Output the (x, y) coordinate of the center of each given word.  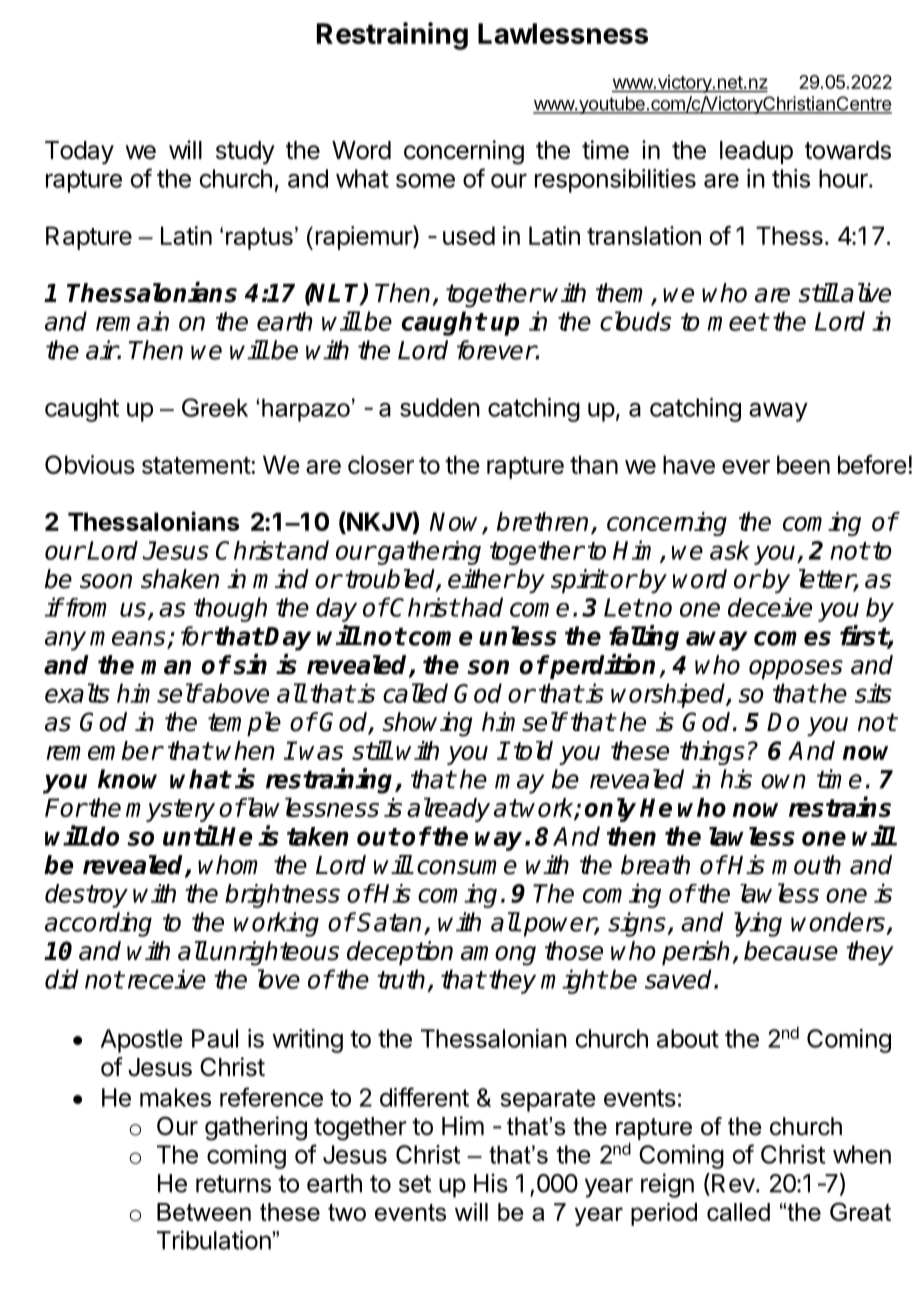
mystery (170, 810)
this (791, 178)
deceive (770, 607)
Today (79, 152)
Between (204, 1212)
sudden (440, 407)
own (783, 781)
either (481, 579)
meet (737, 322)
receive (167, 979)
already (448, 809)
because (791, 951)
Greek (215, 407)
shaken (180, 579)
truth (401, 979)
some (425, 180)
